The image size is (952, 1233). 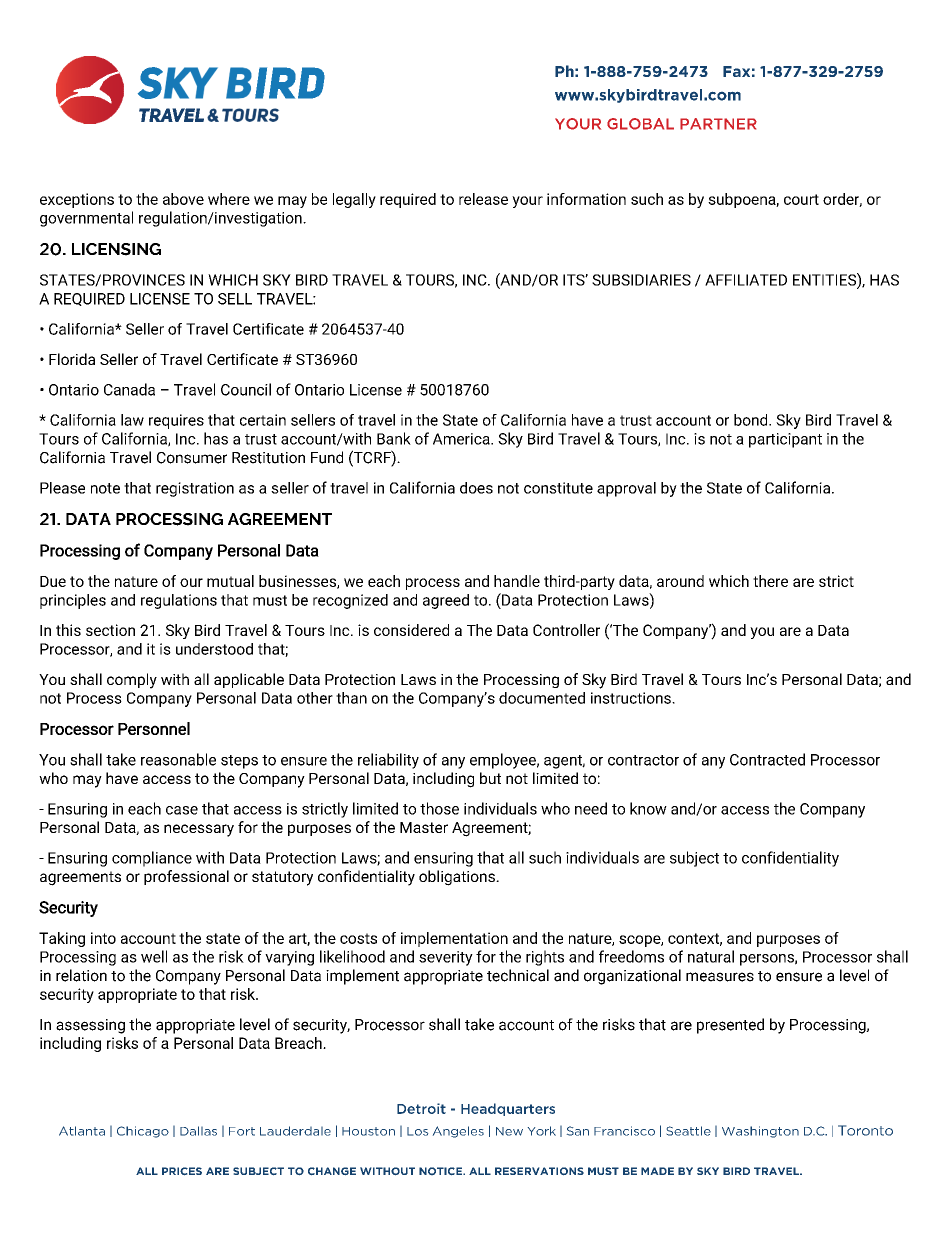 What do you see at coordinates (718, 124) in the screenshot?
I see `PARTNER` at bounding box center [718, 124].
